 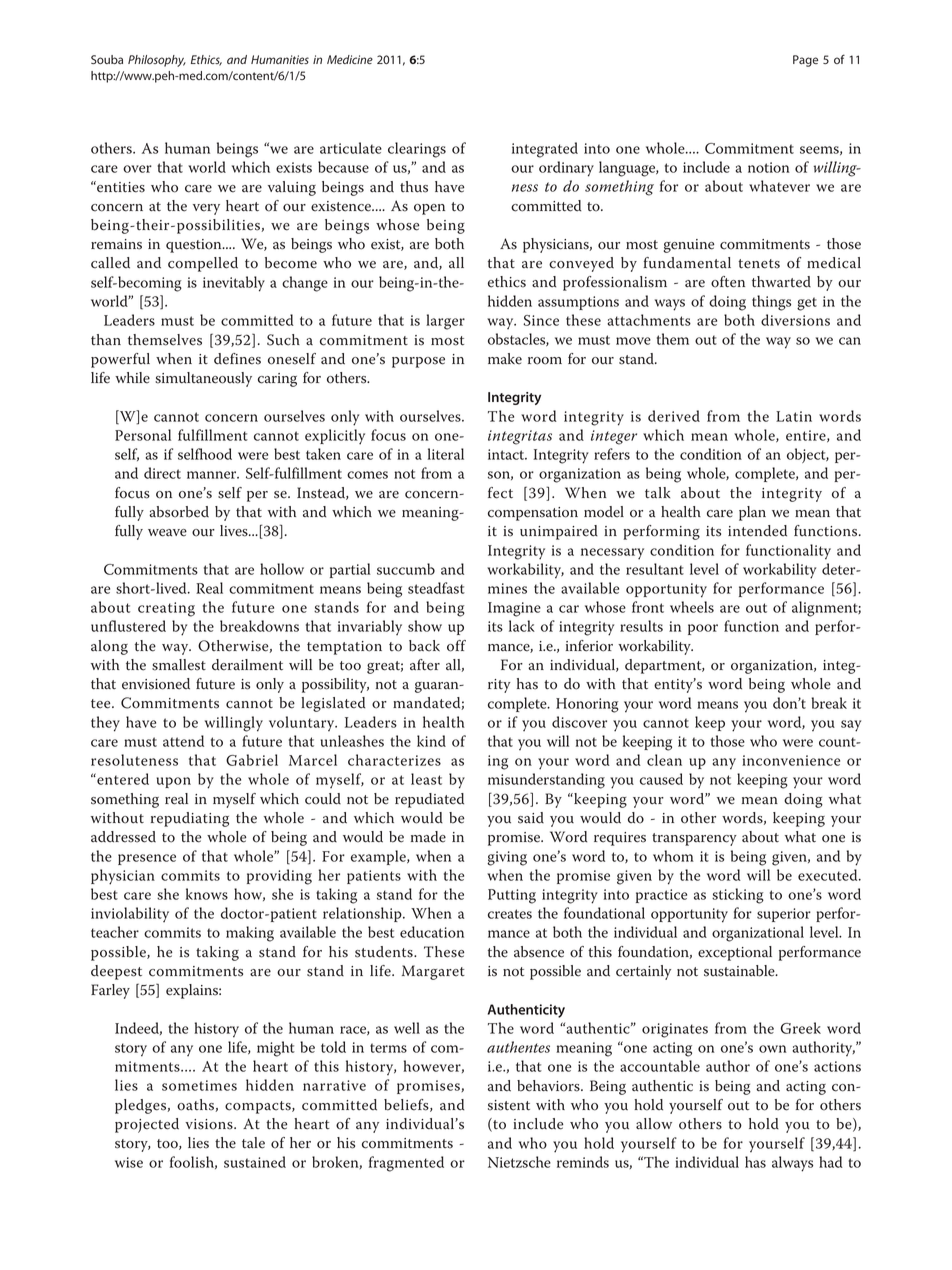 What do you see at coordinates (445, 322) in the screenshot?
I see `larger` at bounding box center [445, 322].
